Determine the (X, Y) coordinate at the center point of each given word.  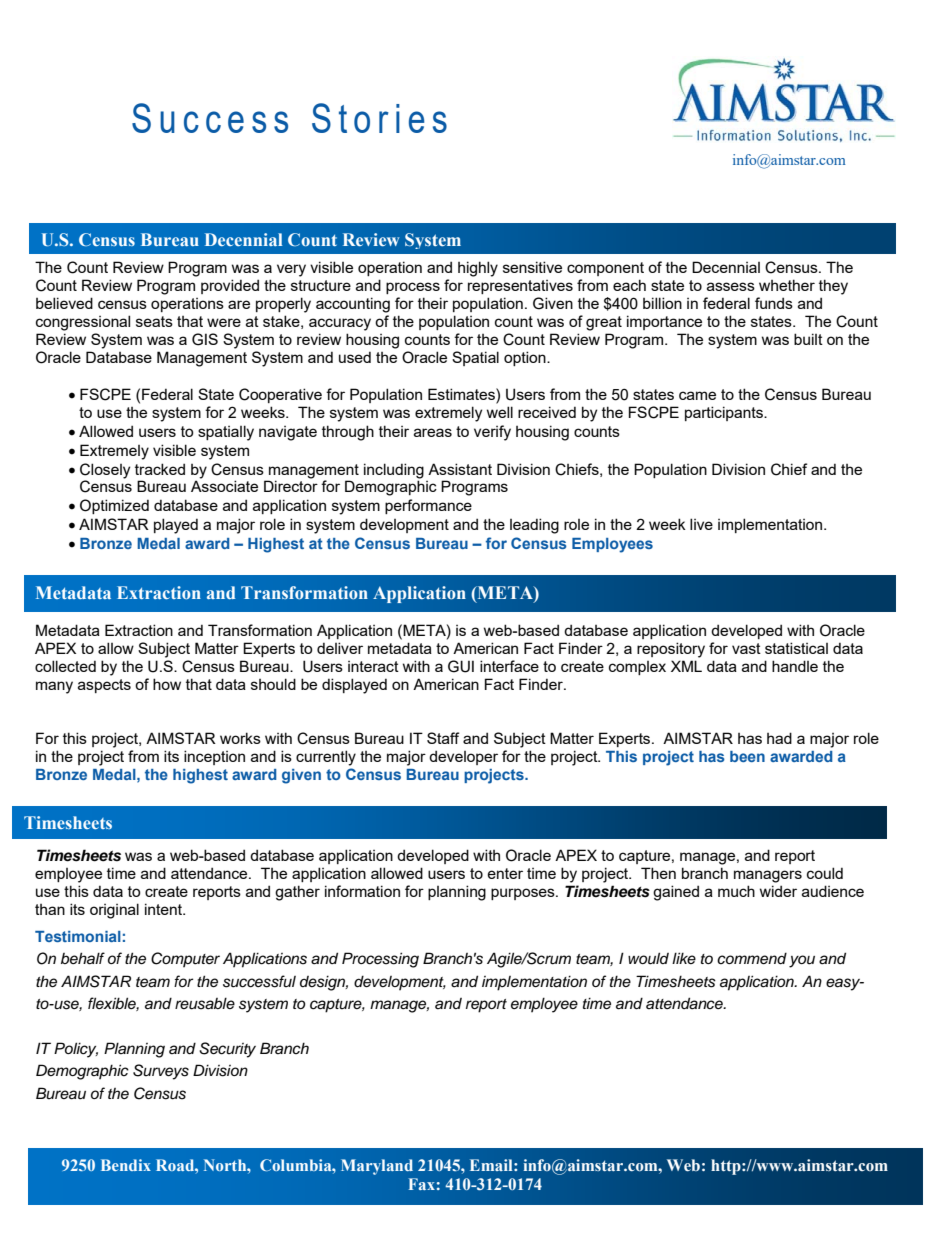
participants (725, 413)
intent (164, 909)
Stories (379, 118)
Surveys (161, 1072)
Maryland (377, 1167)
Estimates (462, 394)
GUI (461, 666)
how (167, 684)
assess (731, 286)
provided (230, 286)
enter (505, 873)
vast (746, 648)
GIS (205, 339)
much (736, 891)
